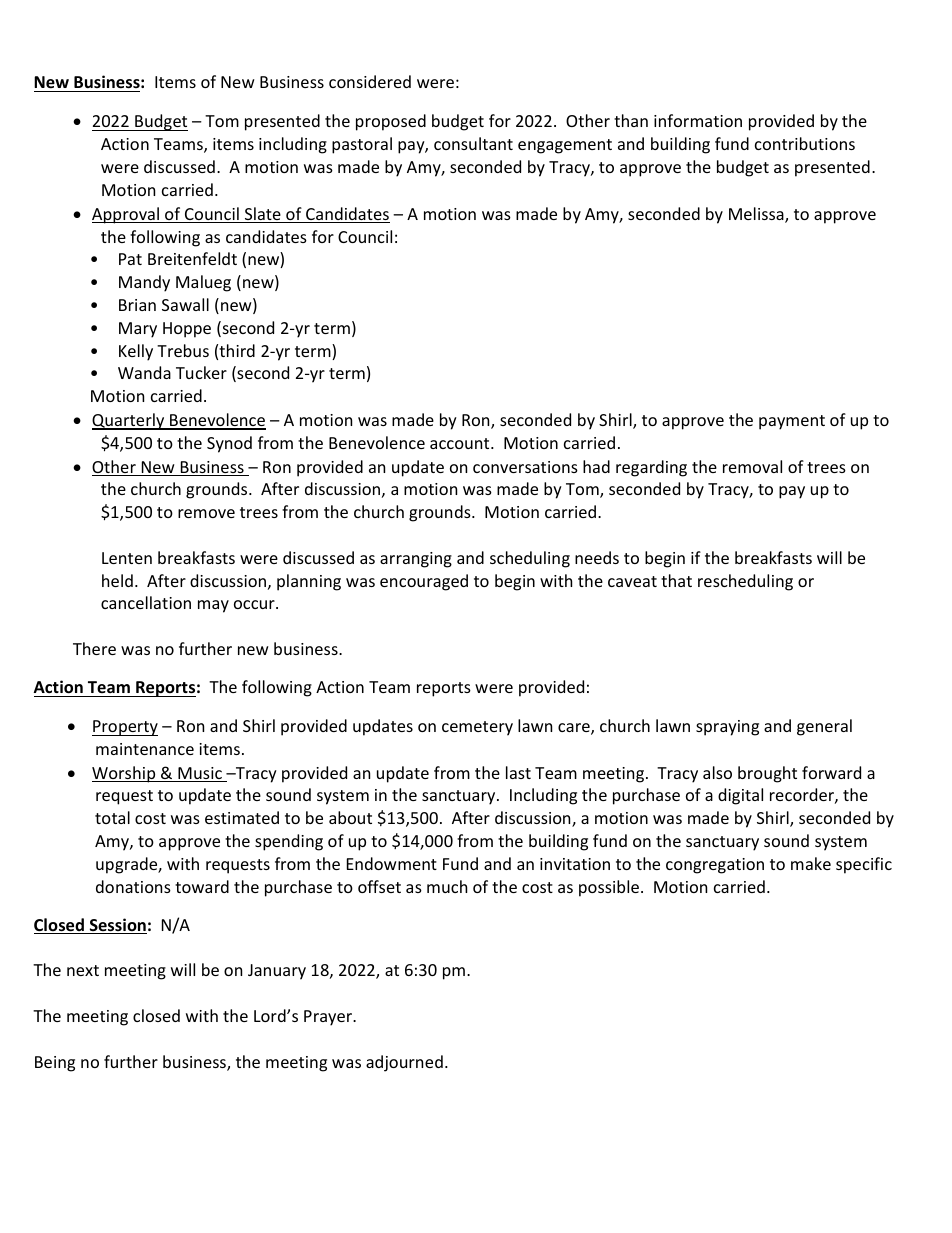  Describe the element at coordinates (206, 513) in the screenshot. I see `remove` at that location.
